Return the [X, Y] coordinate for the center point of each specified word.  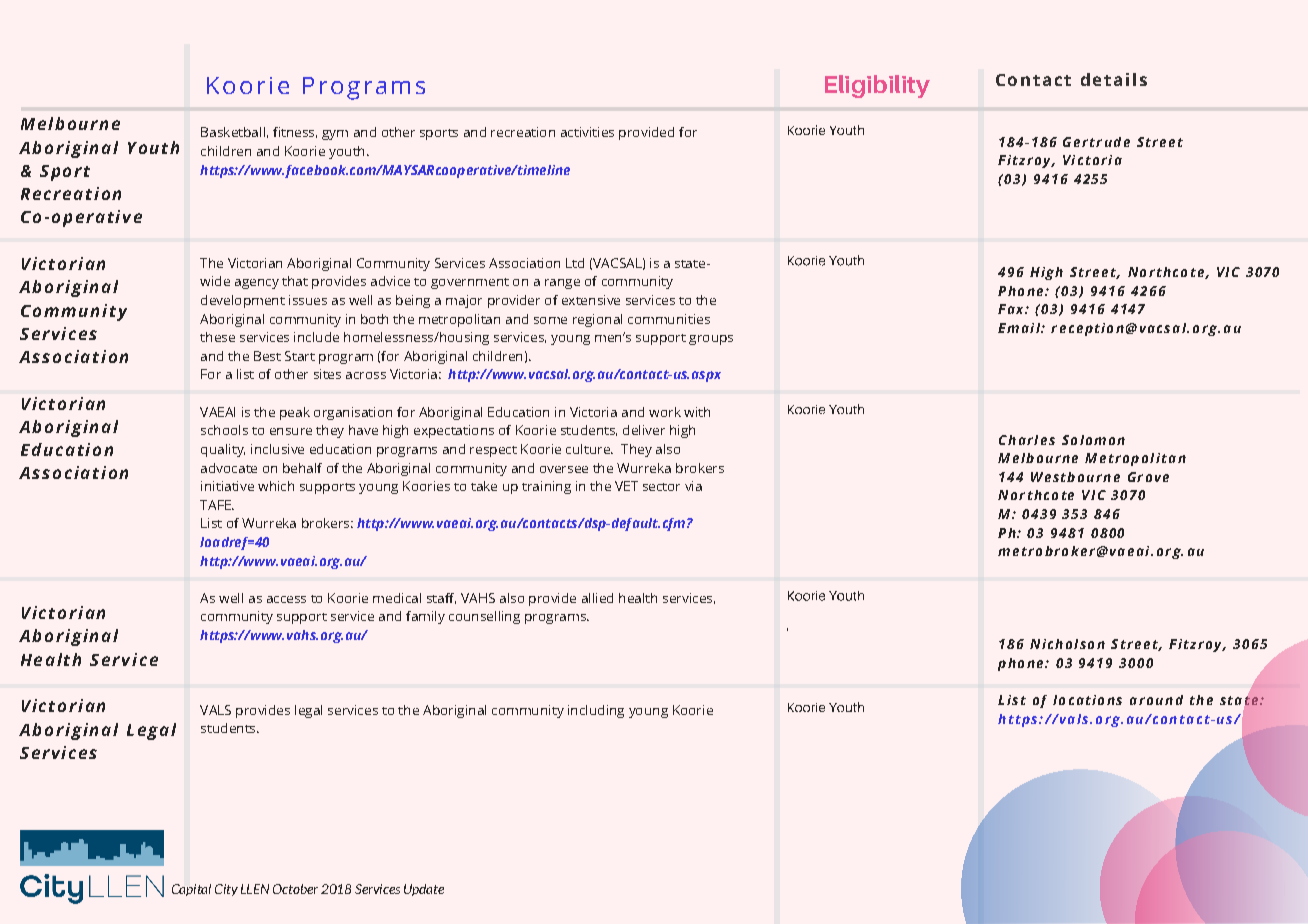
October [295, 889]
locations [1087, 700]
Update [424, 890]
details [1114, 79]
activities [587, 132]
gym [335, 135]
